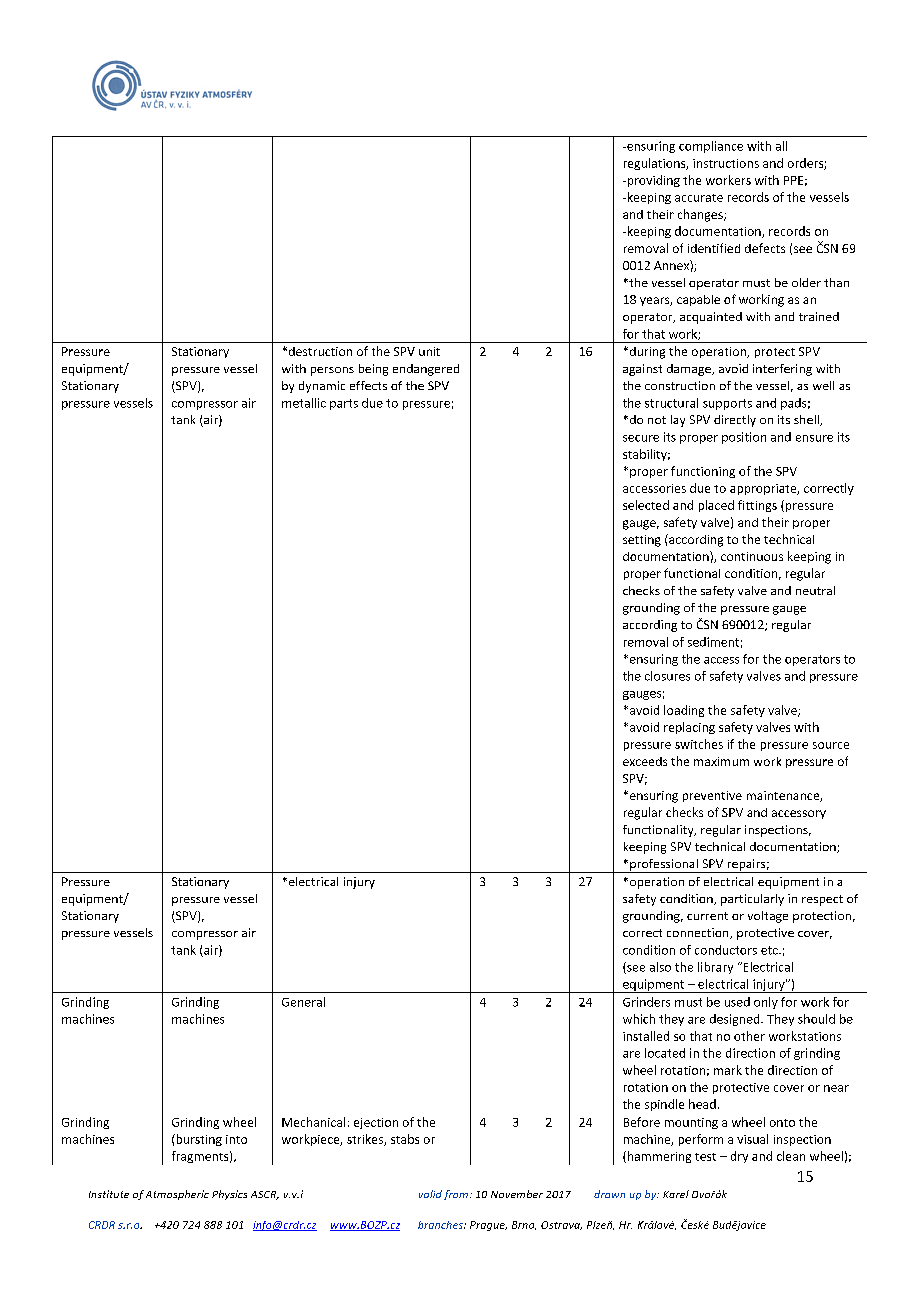 The image size is (924, 1308). Describe the element at coordinates (726, 163) in the screenshot. I see `instructions` at that location.
